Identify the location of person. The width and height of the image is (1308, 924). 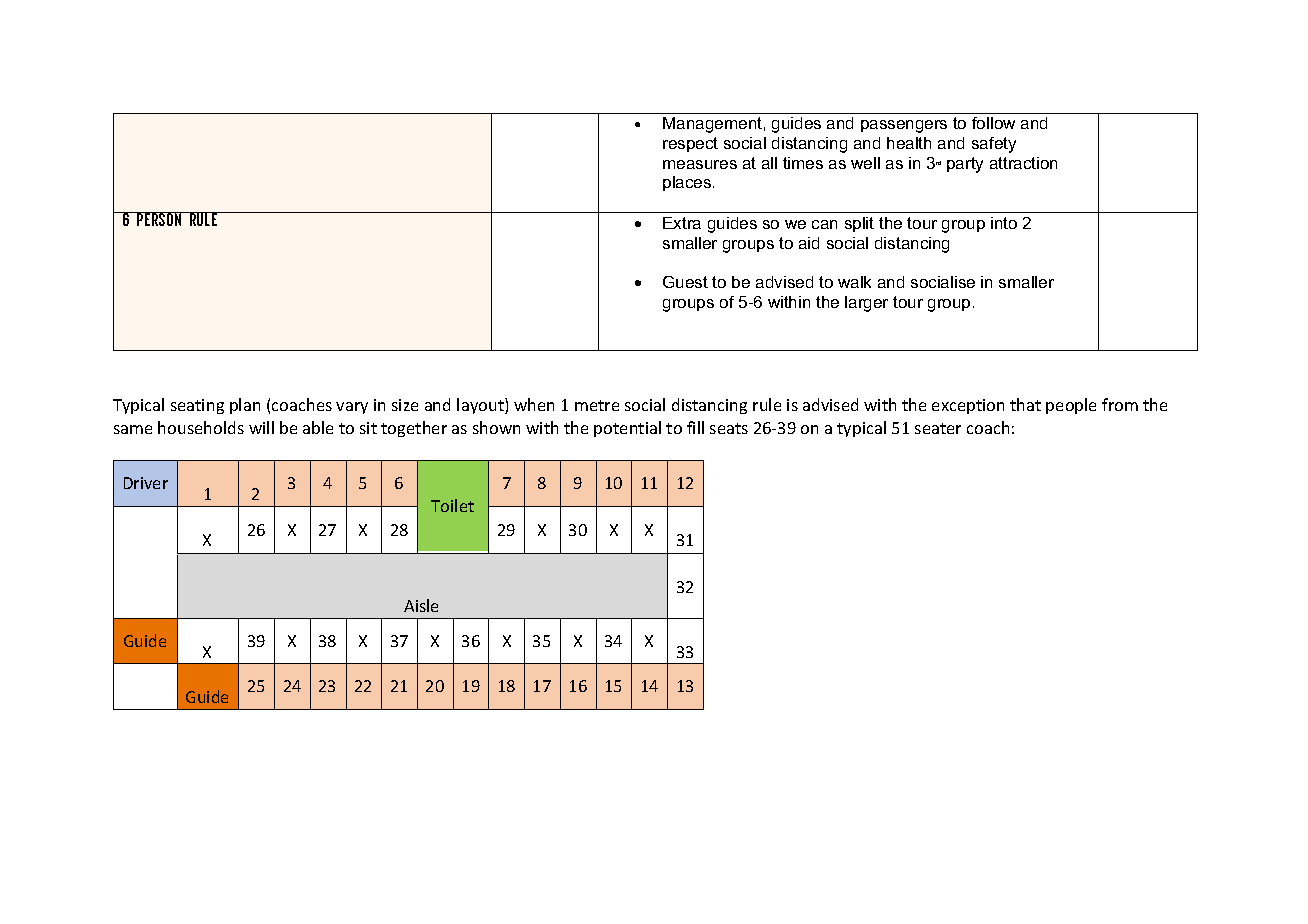
(159, 219).
